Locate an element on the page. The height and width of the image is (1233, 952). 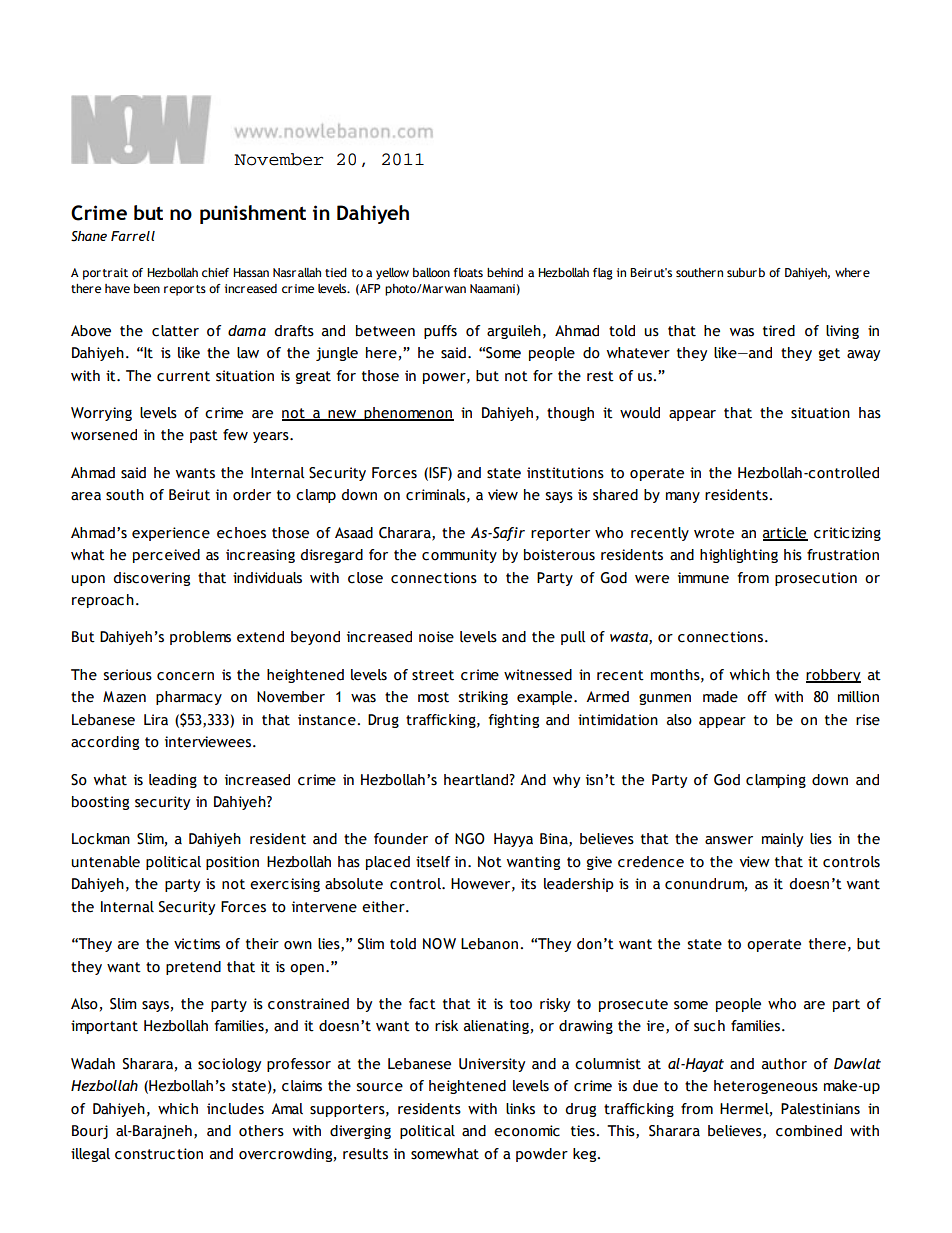
past is located at coordinates (204, 436).
